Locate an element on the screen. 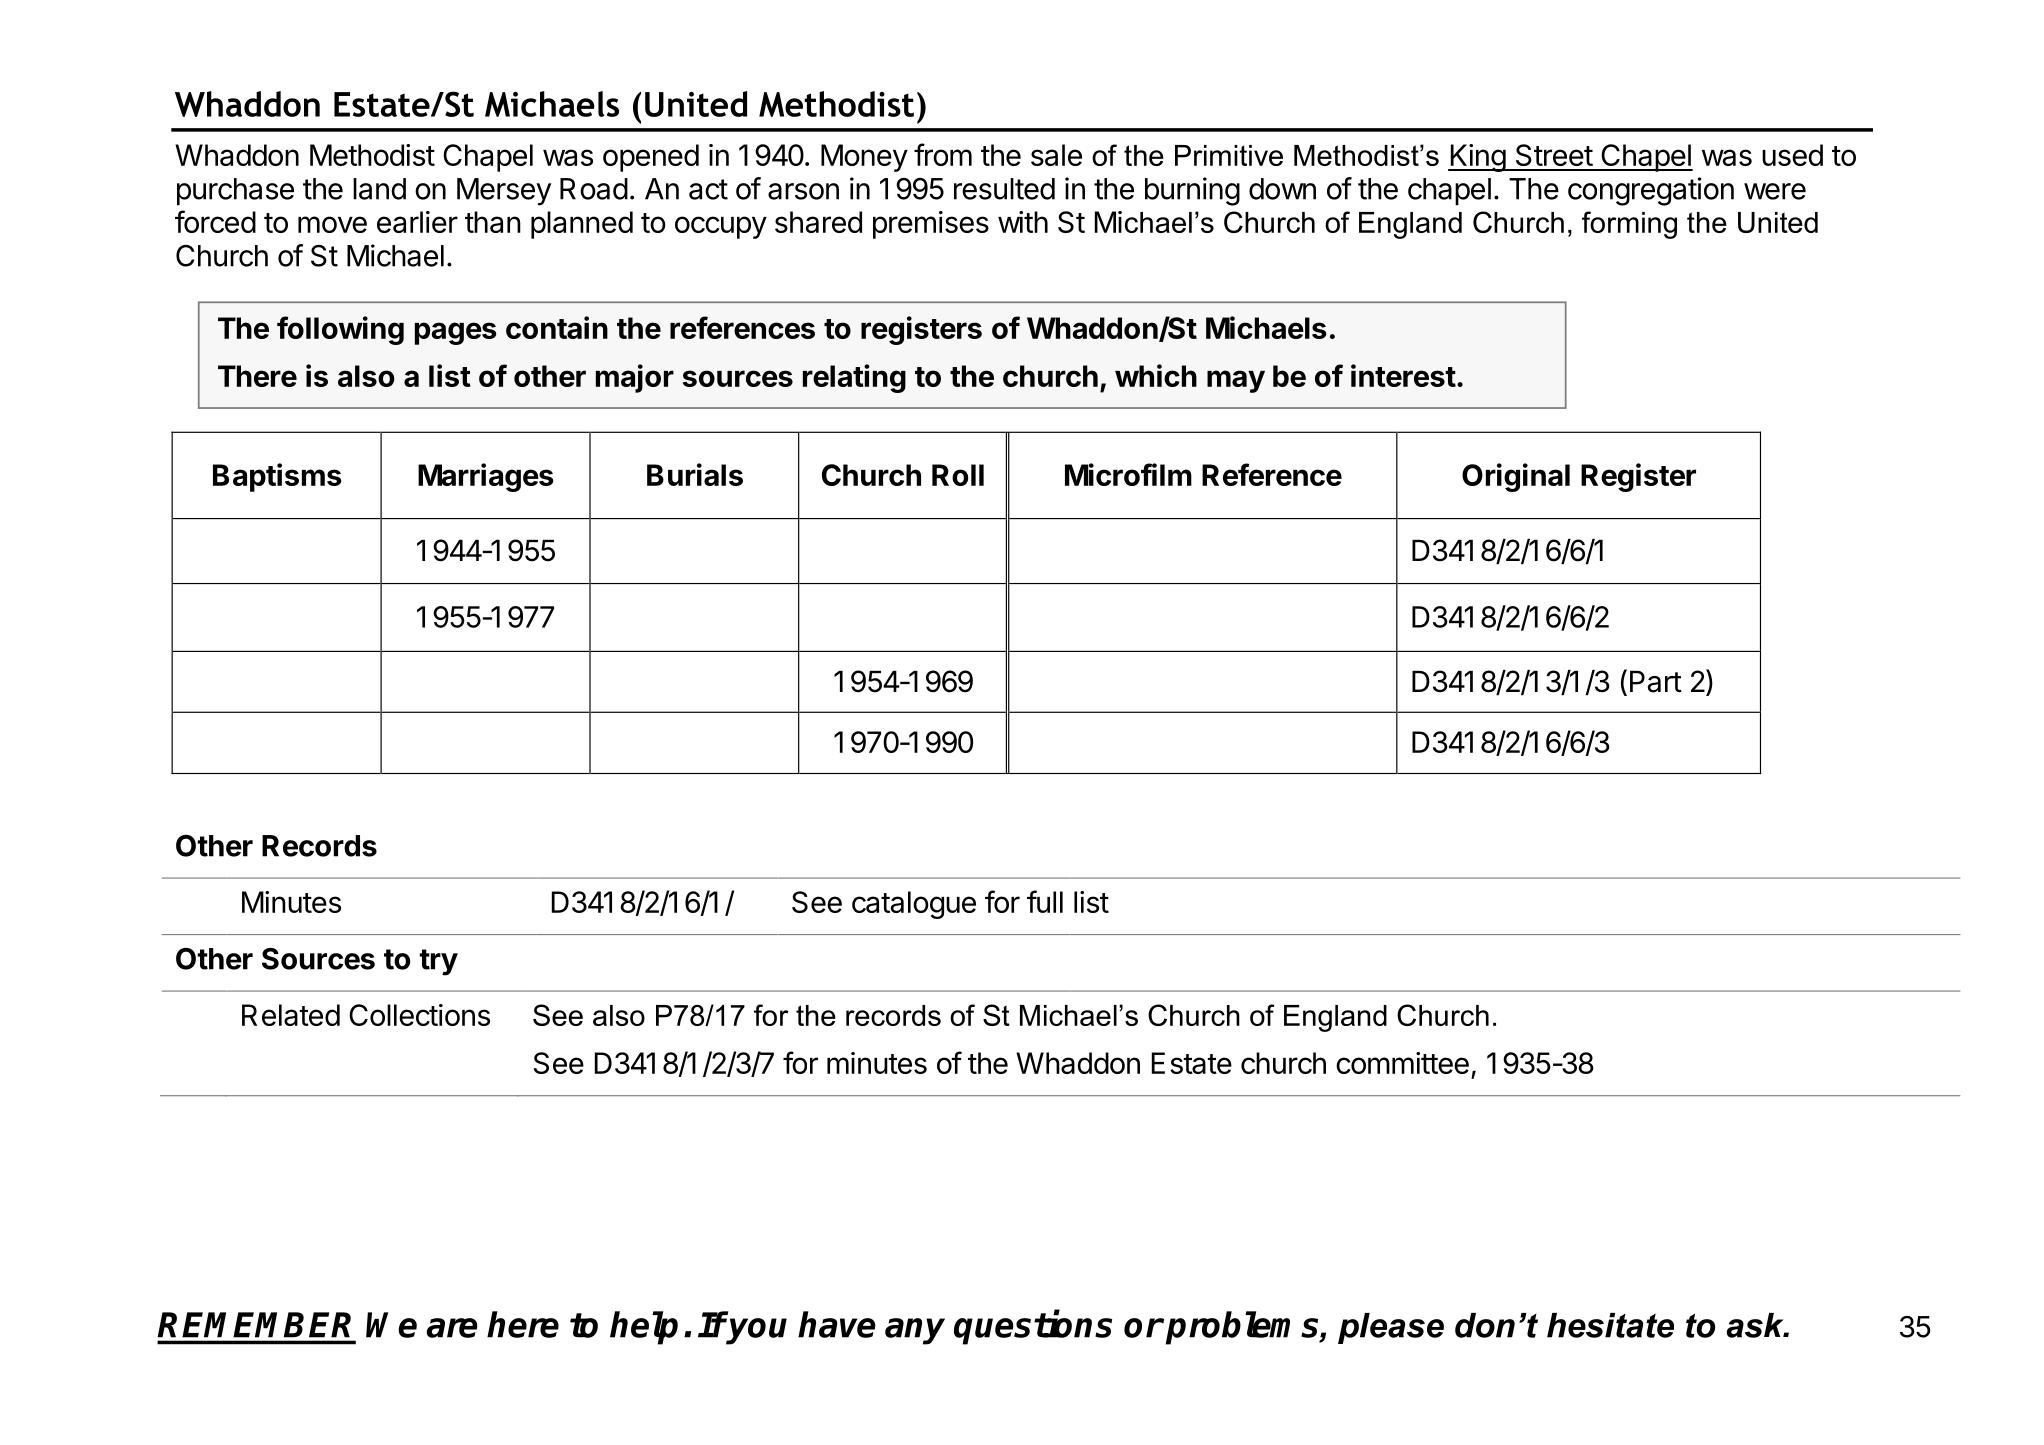  Original is located at coordinates (1516, 477).
